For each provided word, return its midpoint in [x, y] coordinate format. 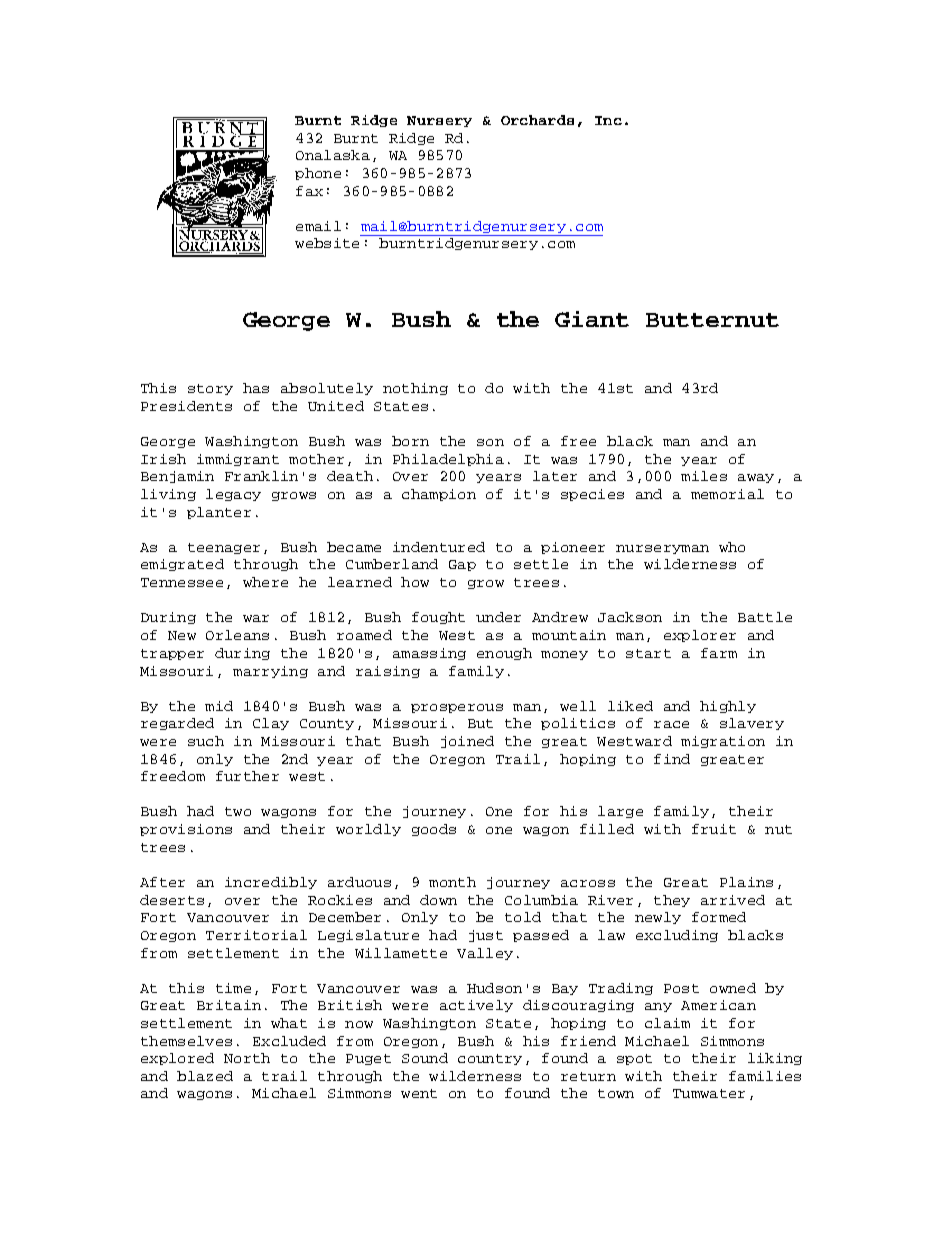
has [256, 388]
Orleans [237, 635]
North [247, 1058]
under [498, 617]
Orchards [537, 120]
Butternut [712, 320]
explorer [700, 636]
